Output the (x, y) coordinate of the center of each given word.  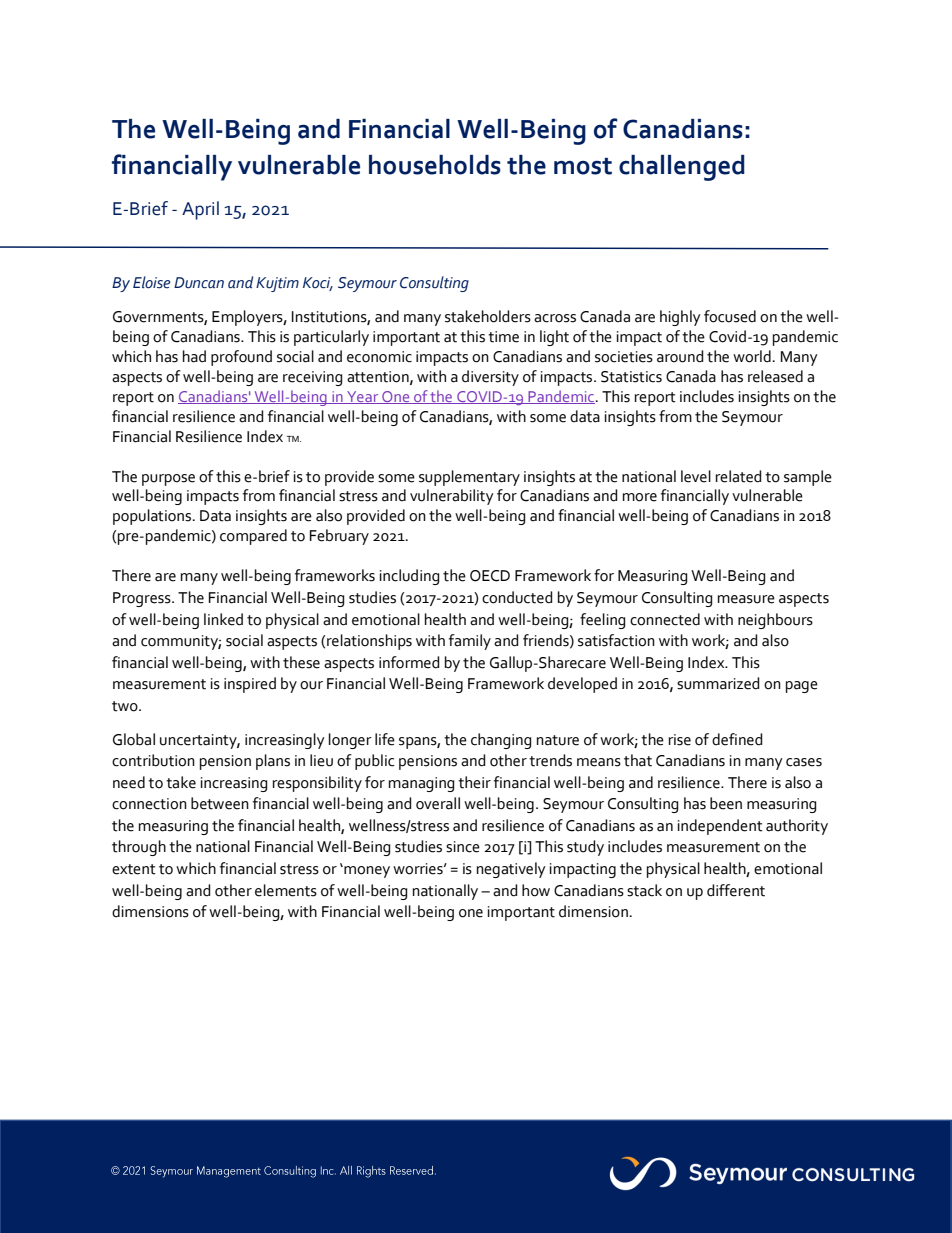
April (200, 210)
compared (253, 537)
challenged (682, 168)
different (736, 890)
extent (134, 869)
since (463, 847)
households (435, 165)
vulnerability (452, 497)
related (739, 476)
